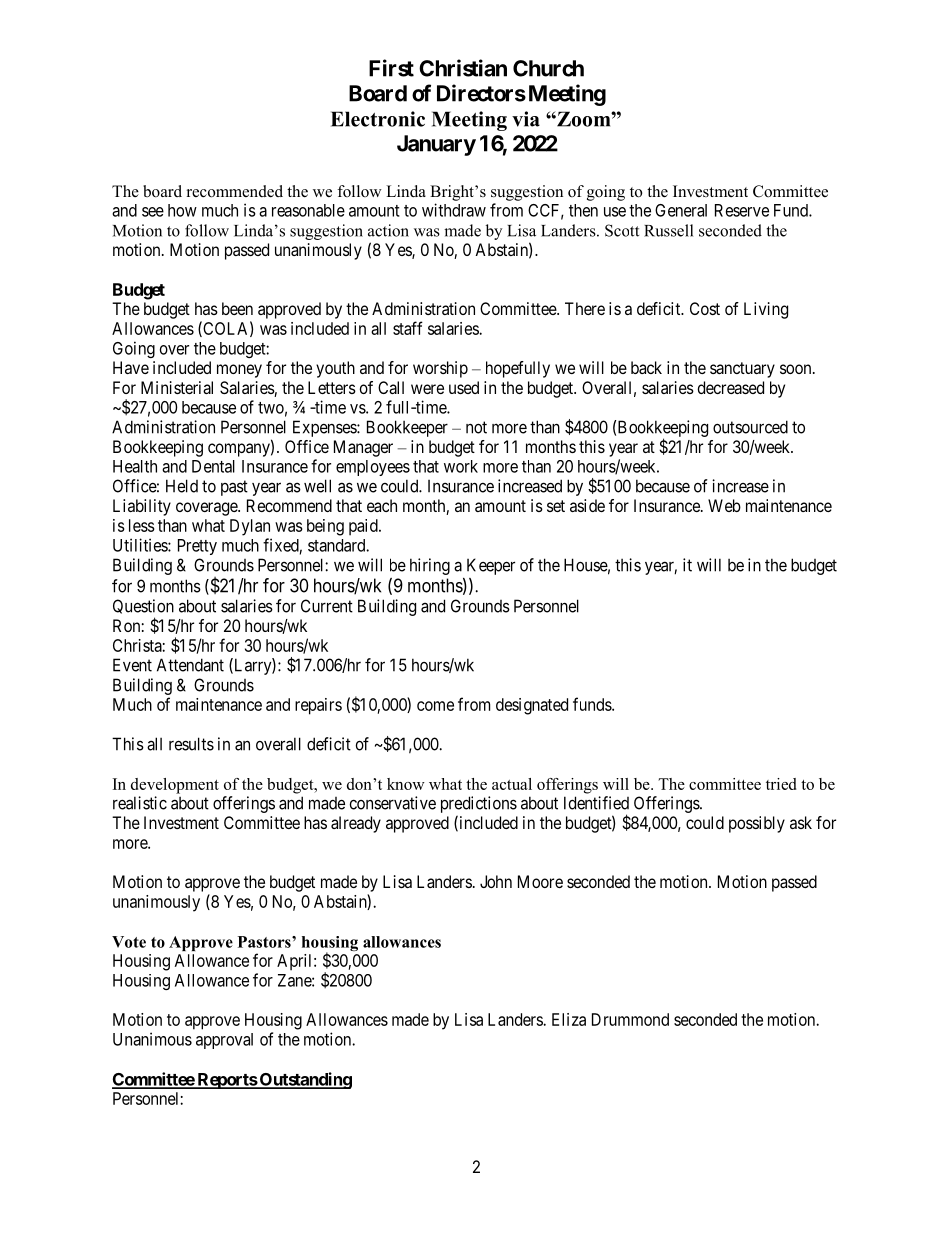 Image resolution: width=952 pixels, height=1233 pixels. Describe the element at coordinates (237, 308) in the image. I see `been` at that location.
